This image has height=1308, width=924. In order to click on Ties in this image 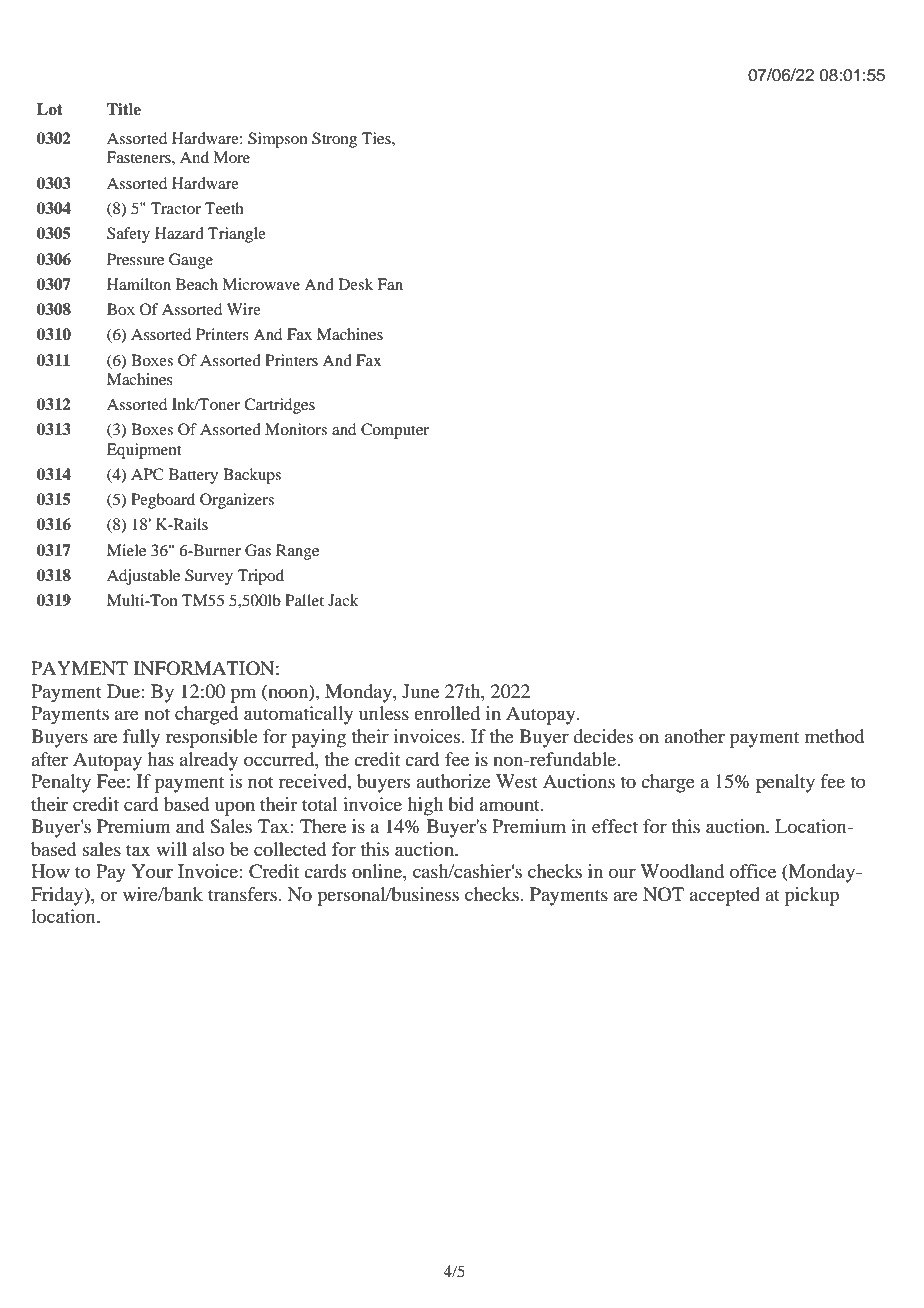, I will do `click(377, 138)`.
